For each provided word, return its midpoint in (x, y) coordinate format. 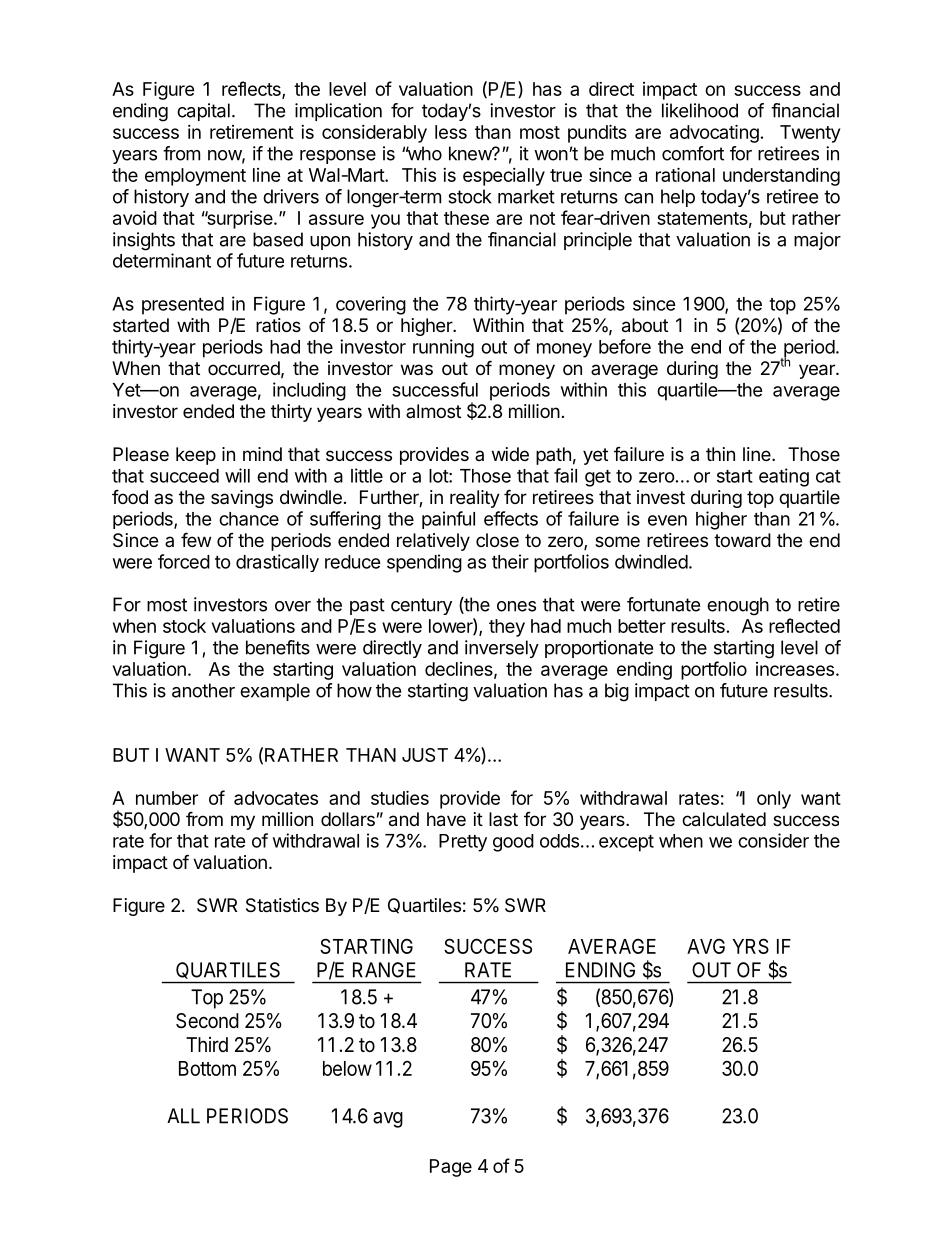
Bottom (207, 1068)
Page (451, 1168)
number (167, 798)
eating (784, 477)
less (451, 132)
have (446, 819)
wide (510, 454)
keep (196, 456)
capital (203, 112)
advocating (714, 133)
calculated (724, 819)
